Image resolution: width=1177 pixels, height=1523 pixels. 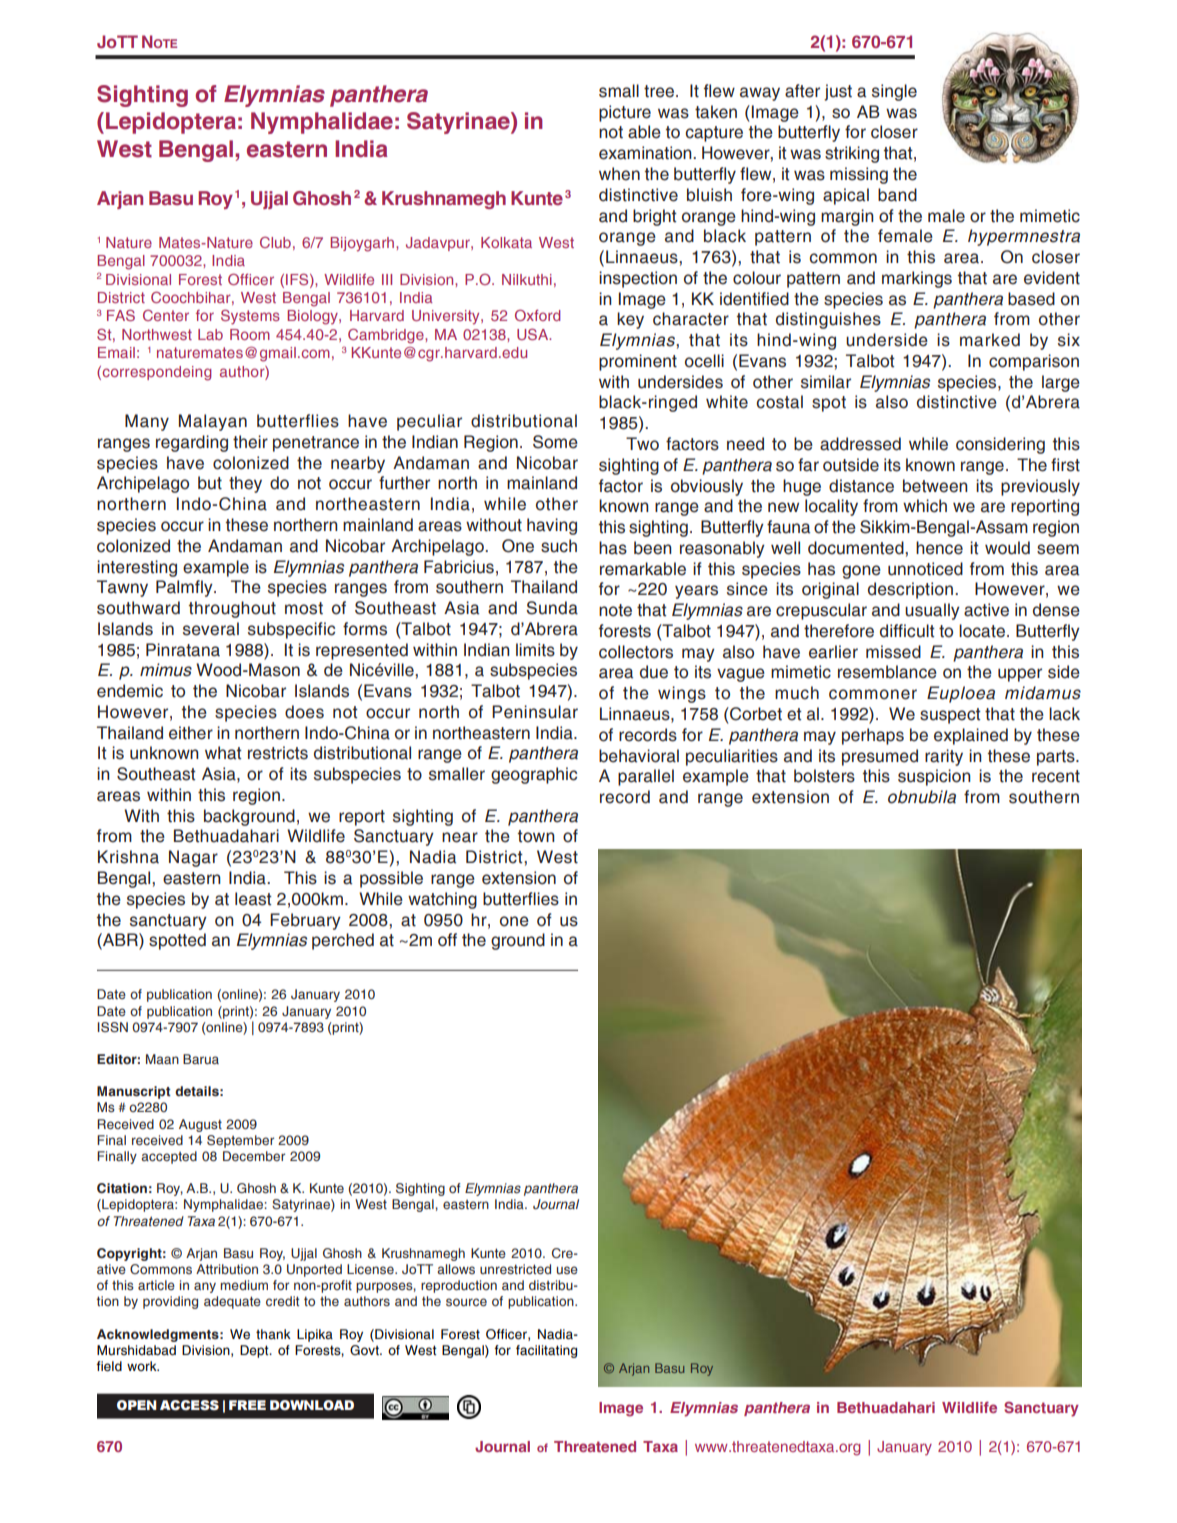 What do you see at coordinates (552, 526) in the document?
I see `having` at bounding box center [552, 526].
